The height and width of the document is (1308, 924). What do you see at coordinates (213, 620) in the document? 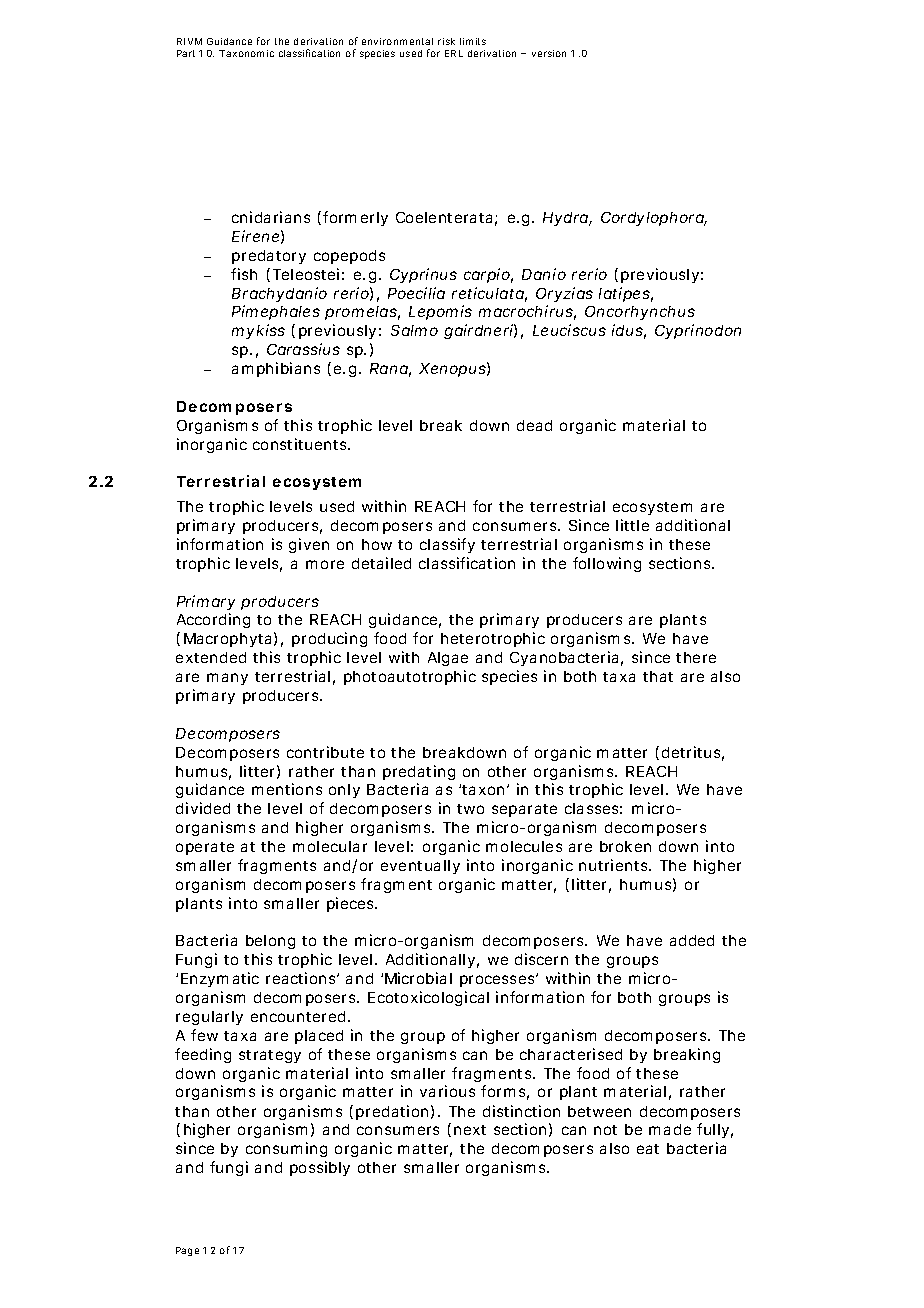
I see `According` at bounding box center [213, 620].
